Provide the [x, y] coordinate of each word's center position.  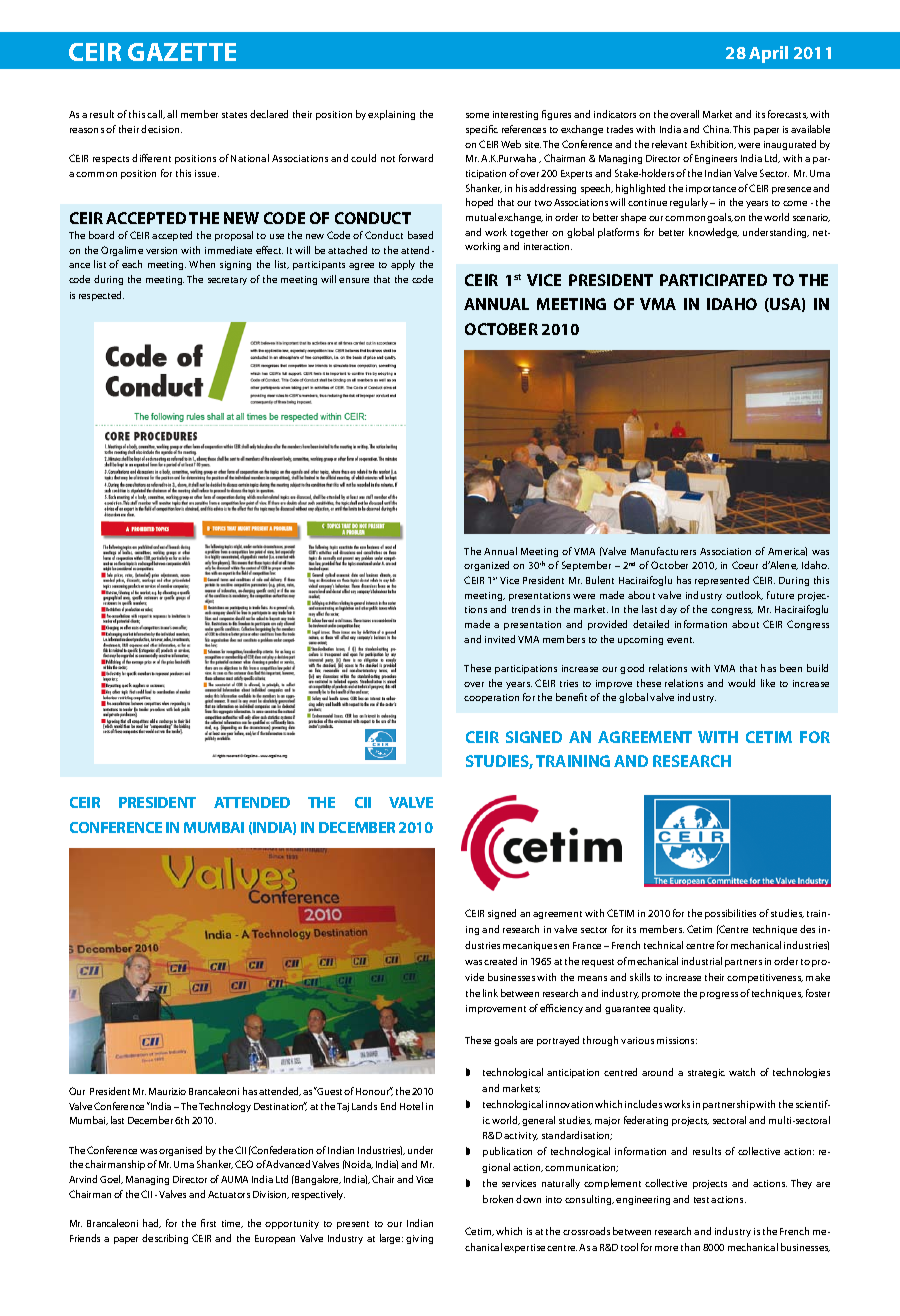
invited [500, 639]
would [741, 683]
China [717, 129]
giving [419, 1239]
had [152, 1223]
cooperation [491, 698]
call [156, 114]
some [477, 115]
